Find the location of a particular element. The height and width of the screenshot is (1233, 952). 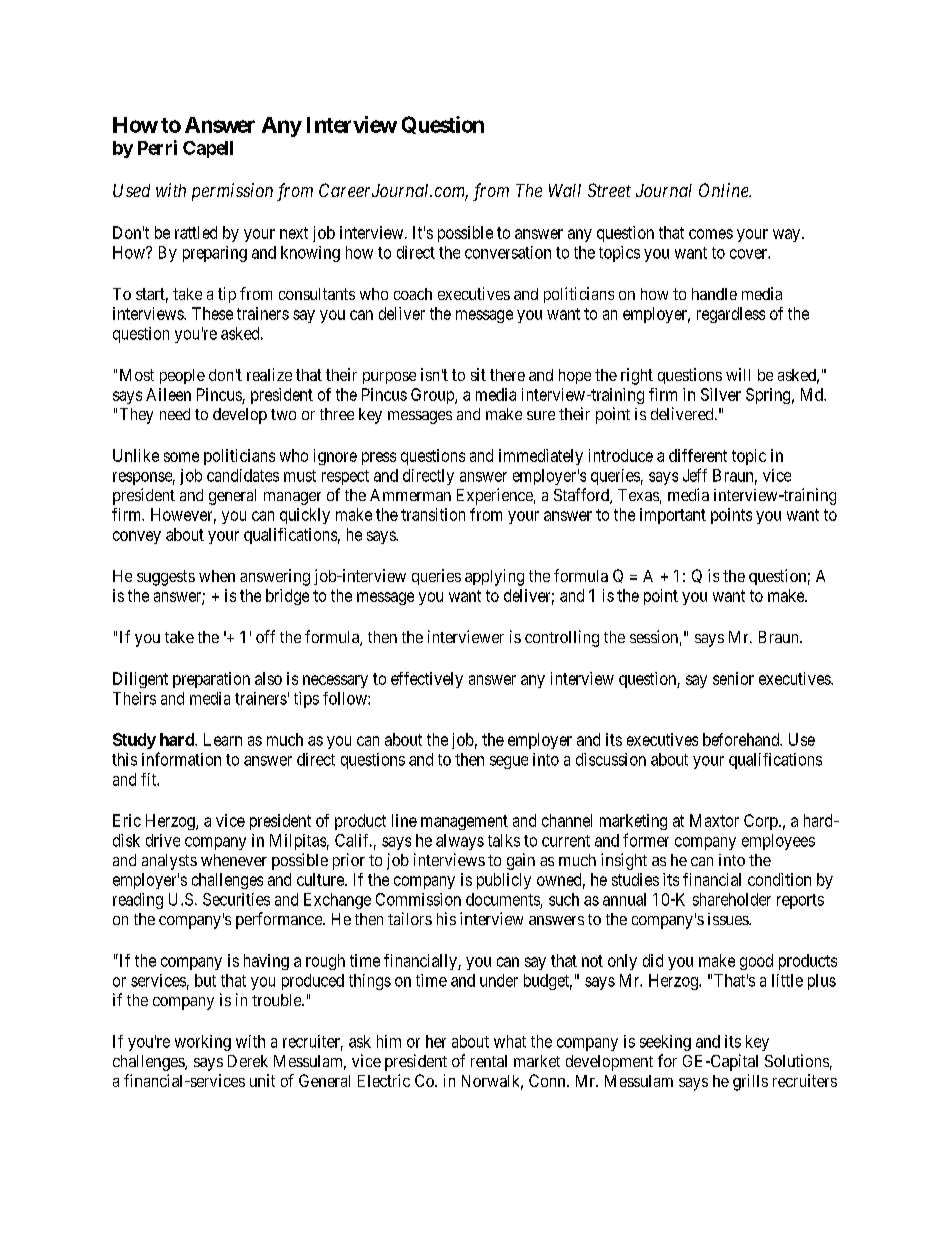

always is located at coordinates (460, 842).
